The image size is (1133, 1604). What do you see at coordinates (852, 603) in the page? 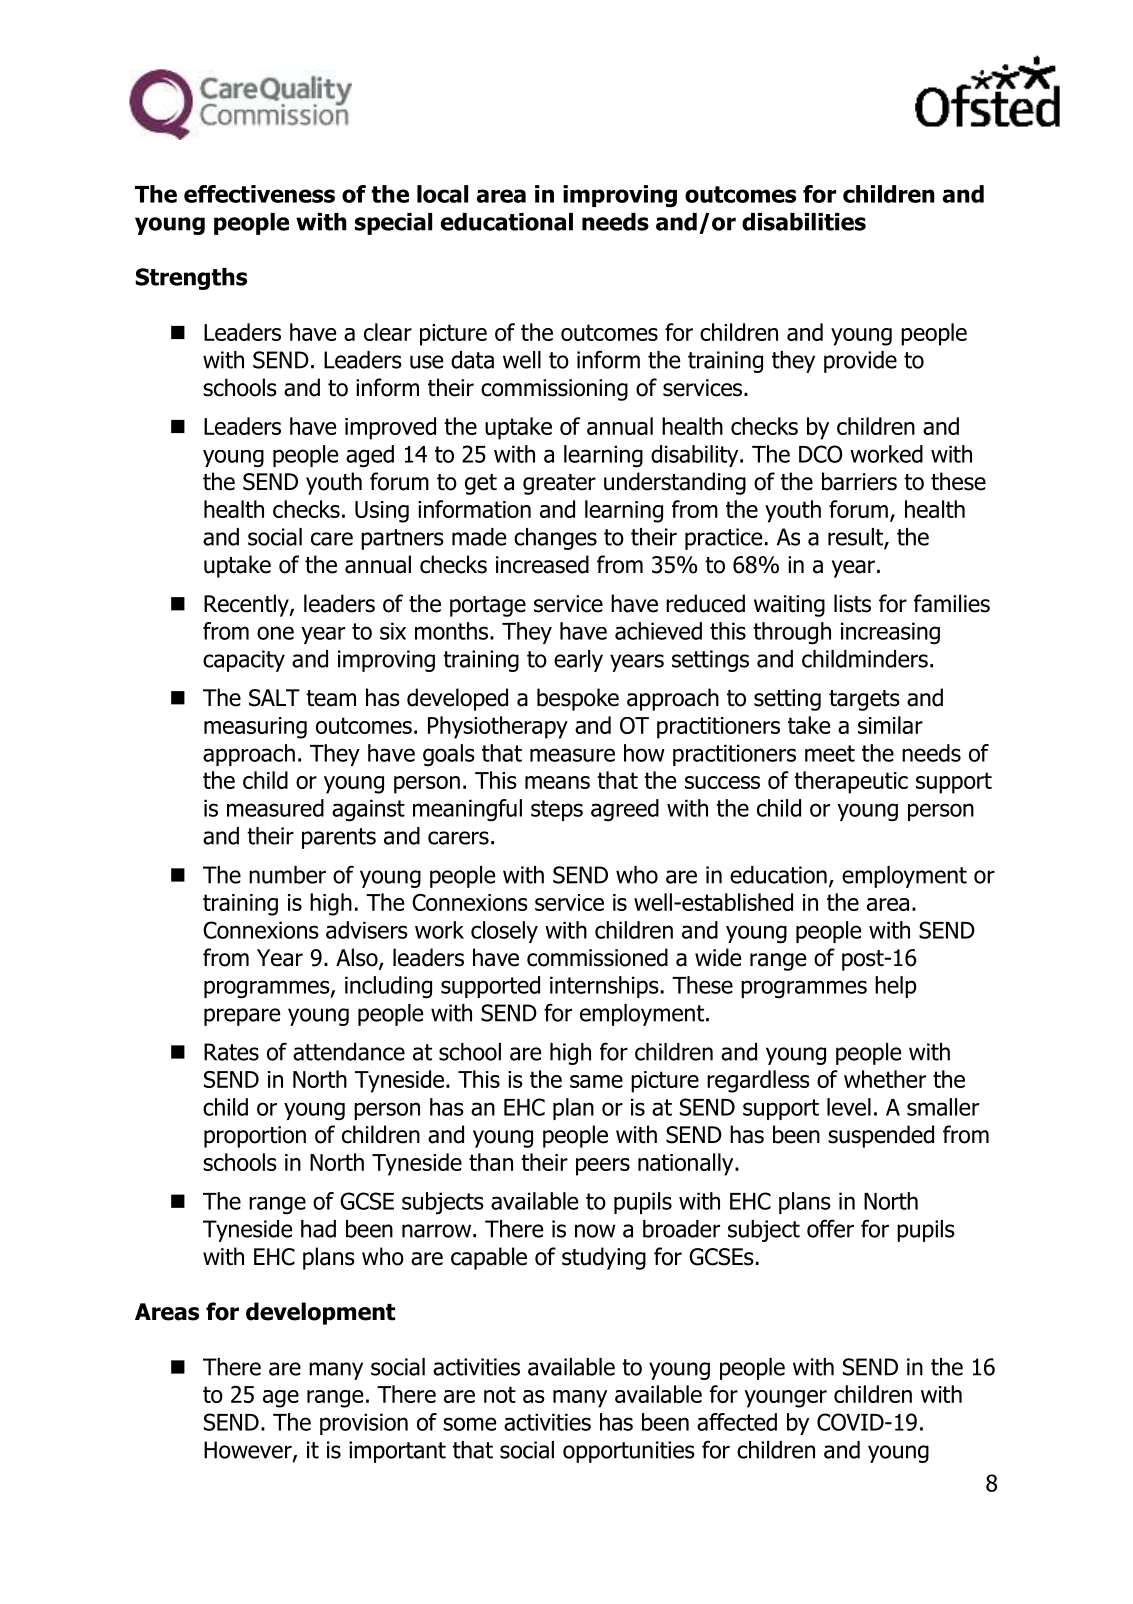
I see `lists` at bounding box center [852, 603].
